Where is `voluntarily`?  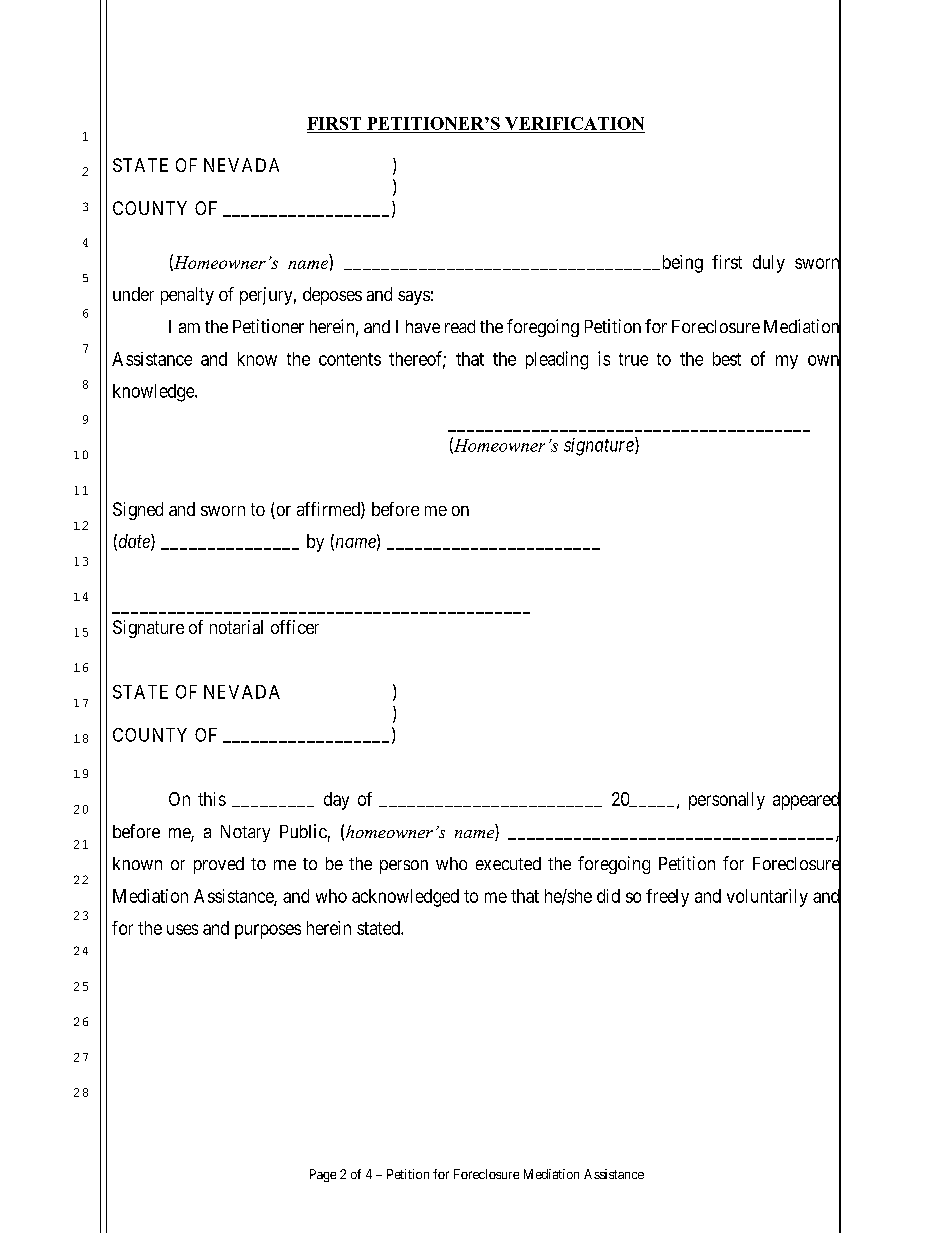
voluntarily is located at coordinates (767, 898).
